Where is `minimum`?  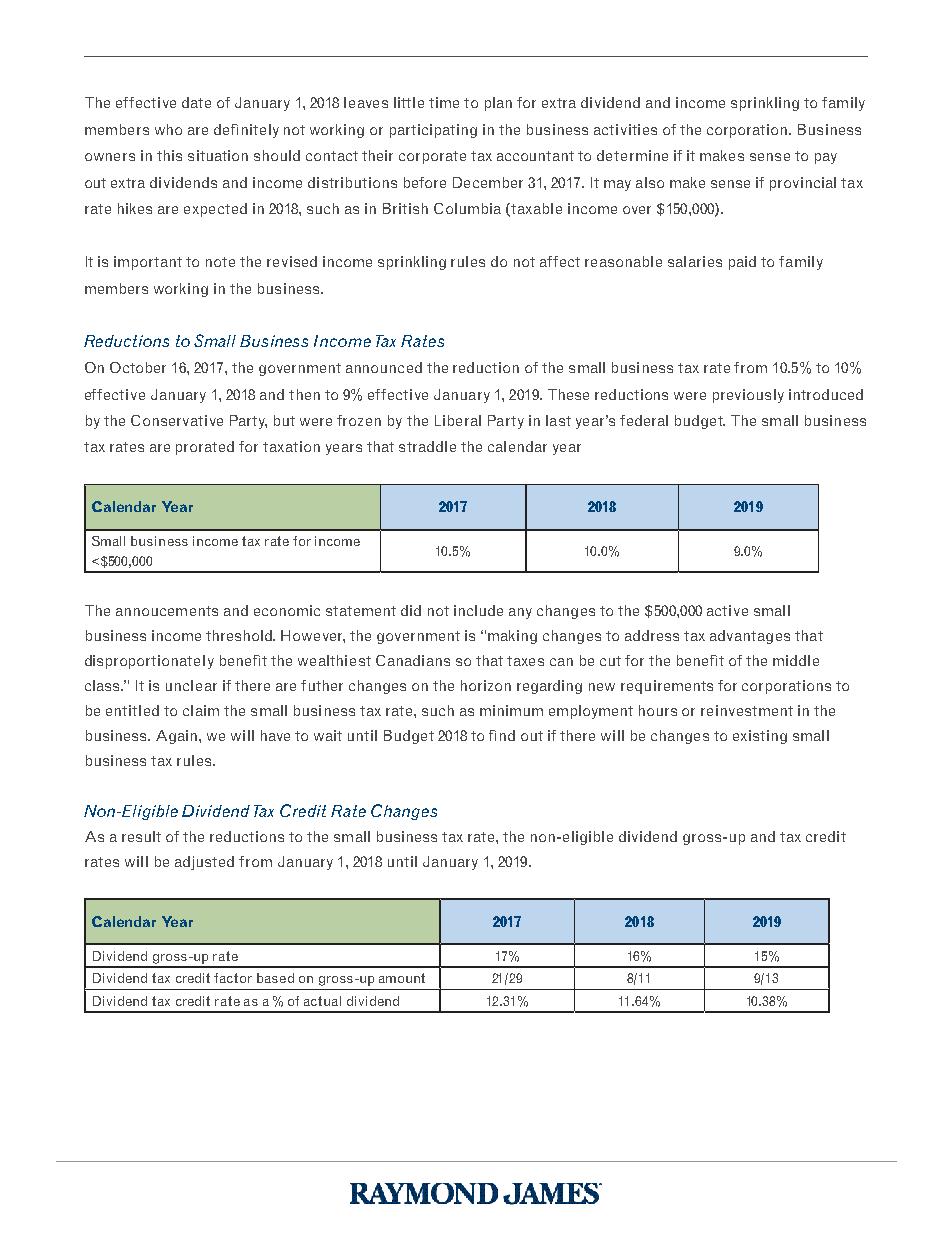 minimum is located at coordinates (511, 710).
